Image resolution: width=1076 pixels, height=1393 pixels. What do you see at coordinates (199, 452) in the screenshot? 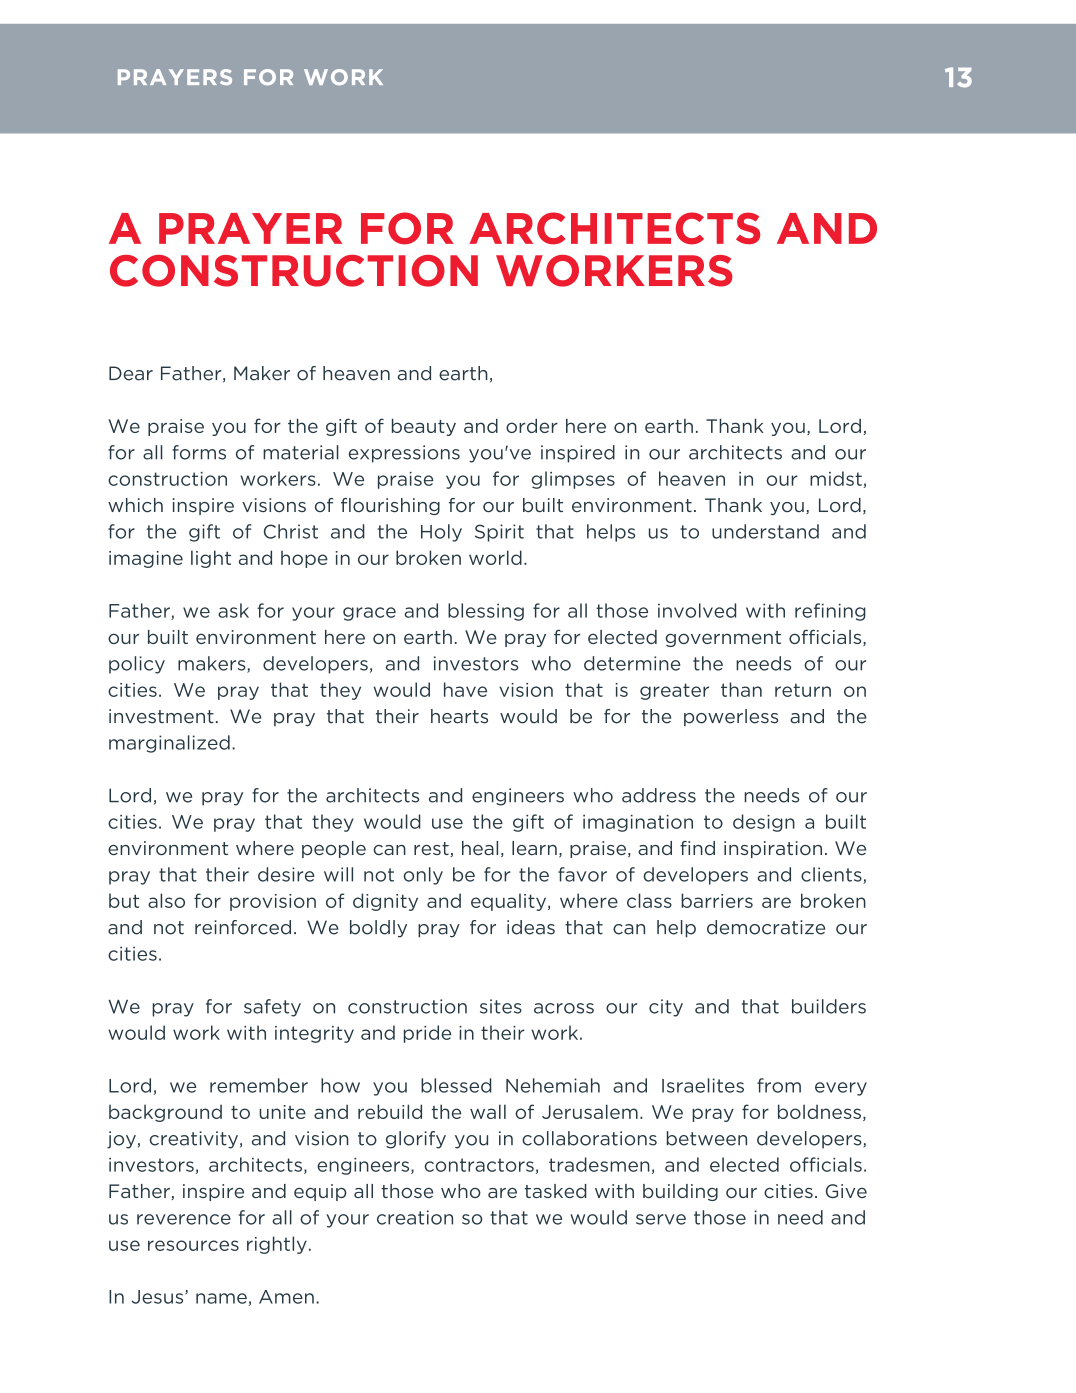
I see `forms` at bounding box center [199, 452].
